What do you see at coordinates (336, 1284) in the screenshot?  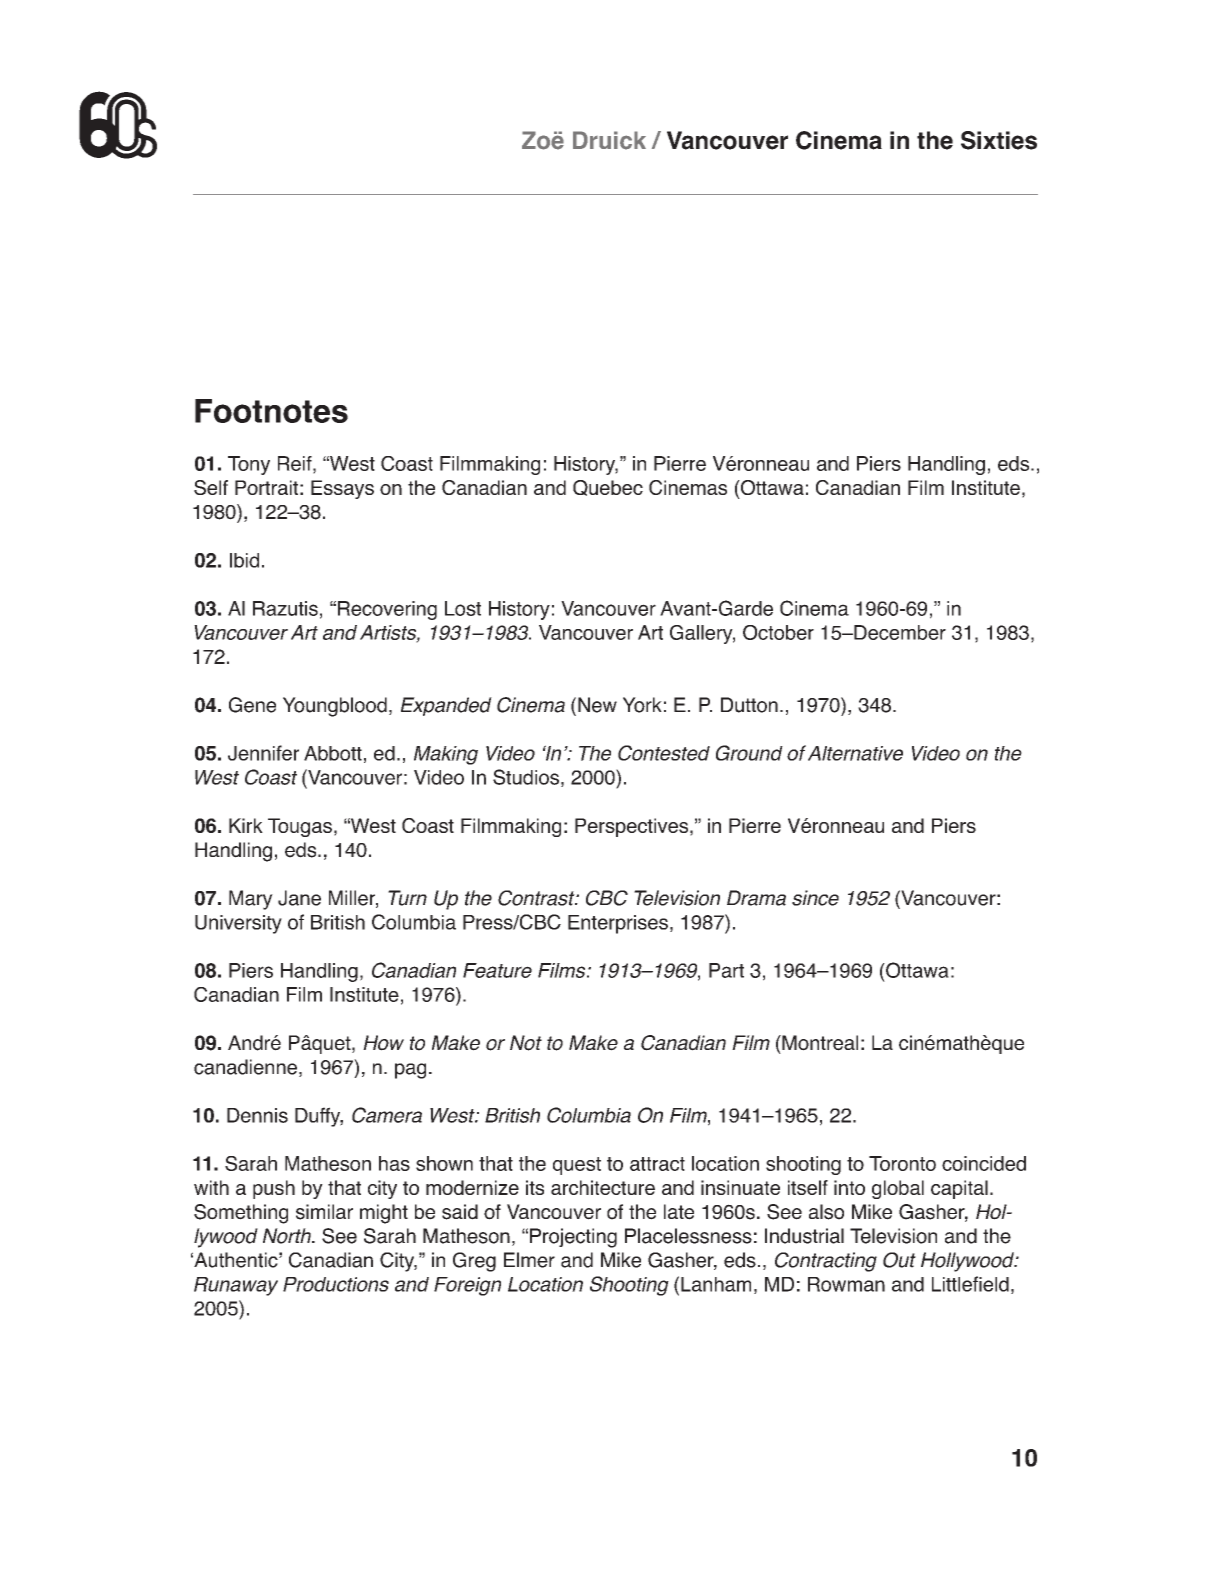 I see `Productions` at bounding box center [336, 1284].
